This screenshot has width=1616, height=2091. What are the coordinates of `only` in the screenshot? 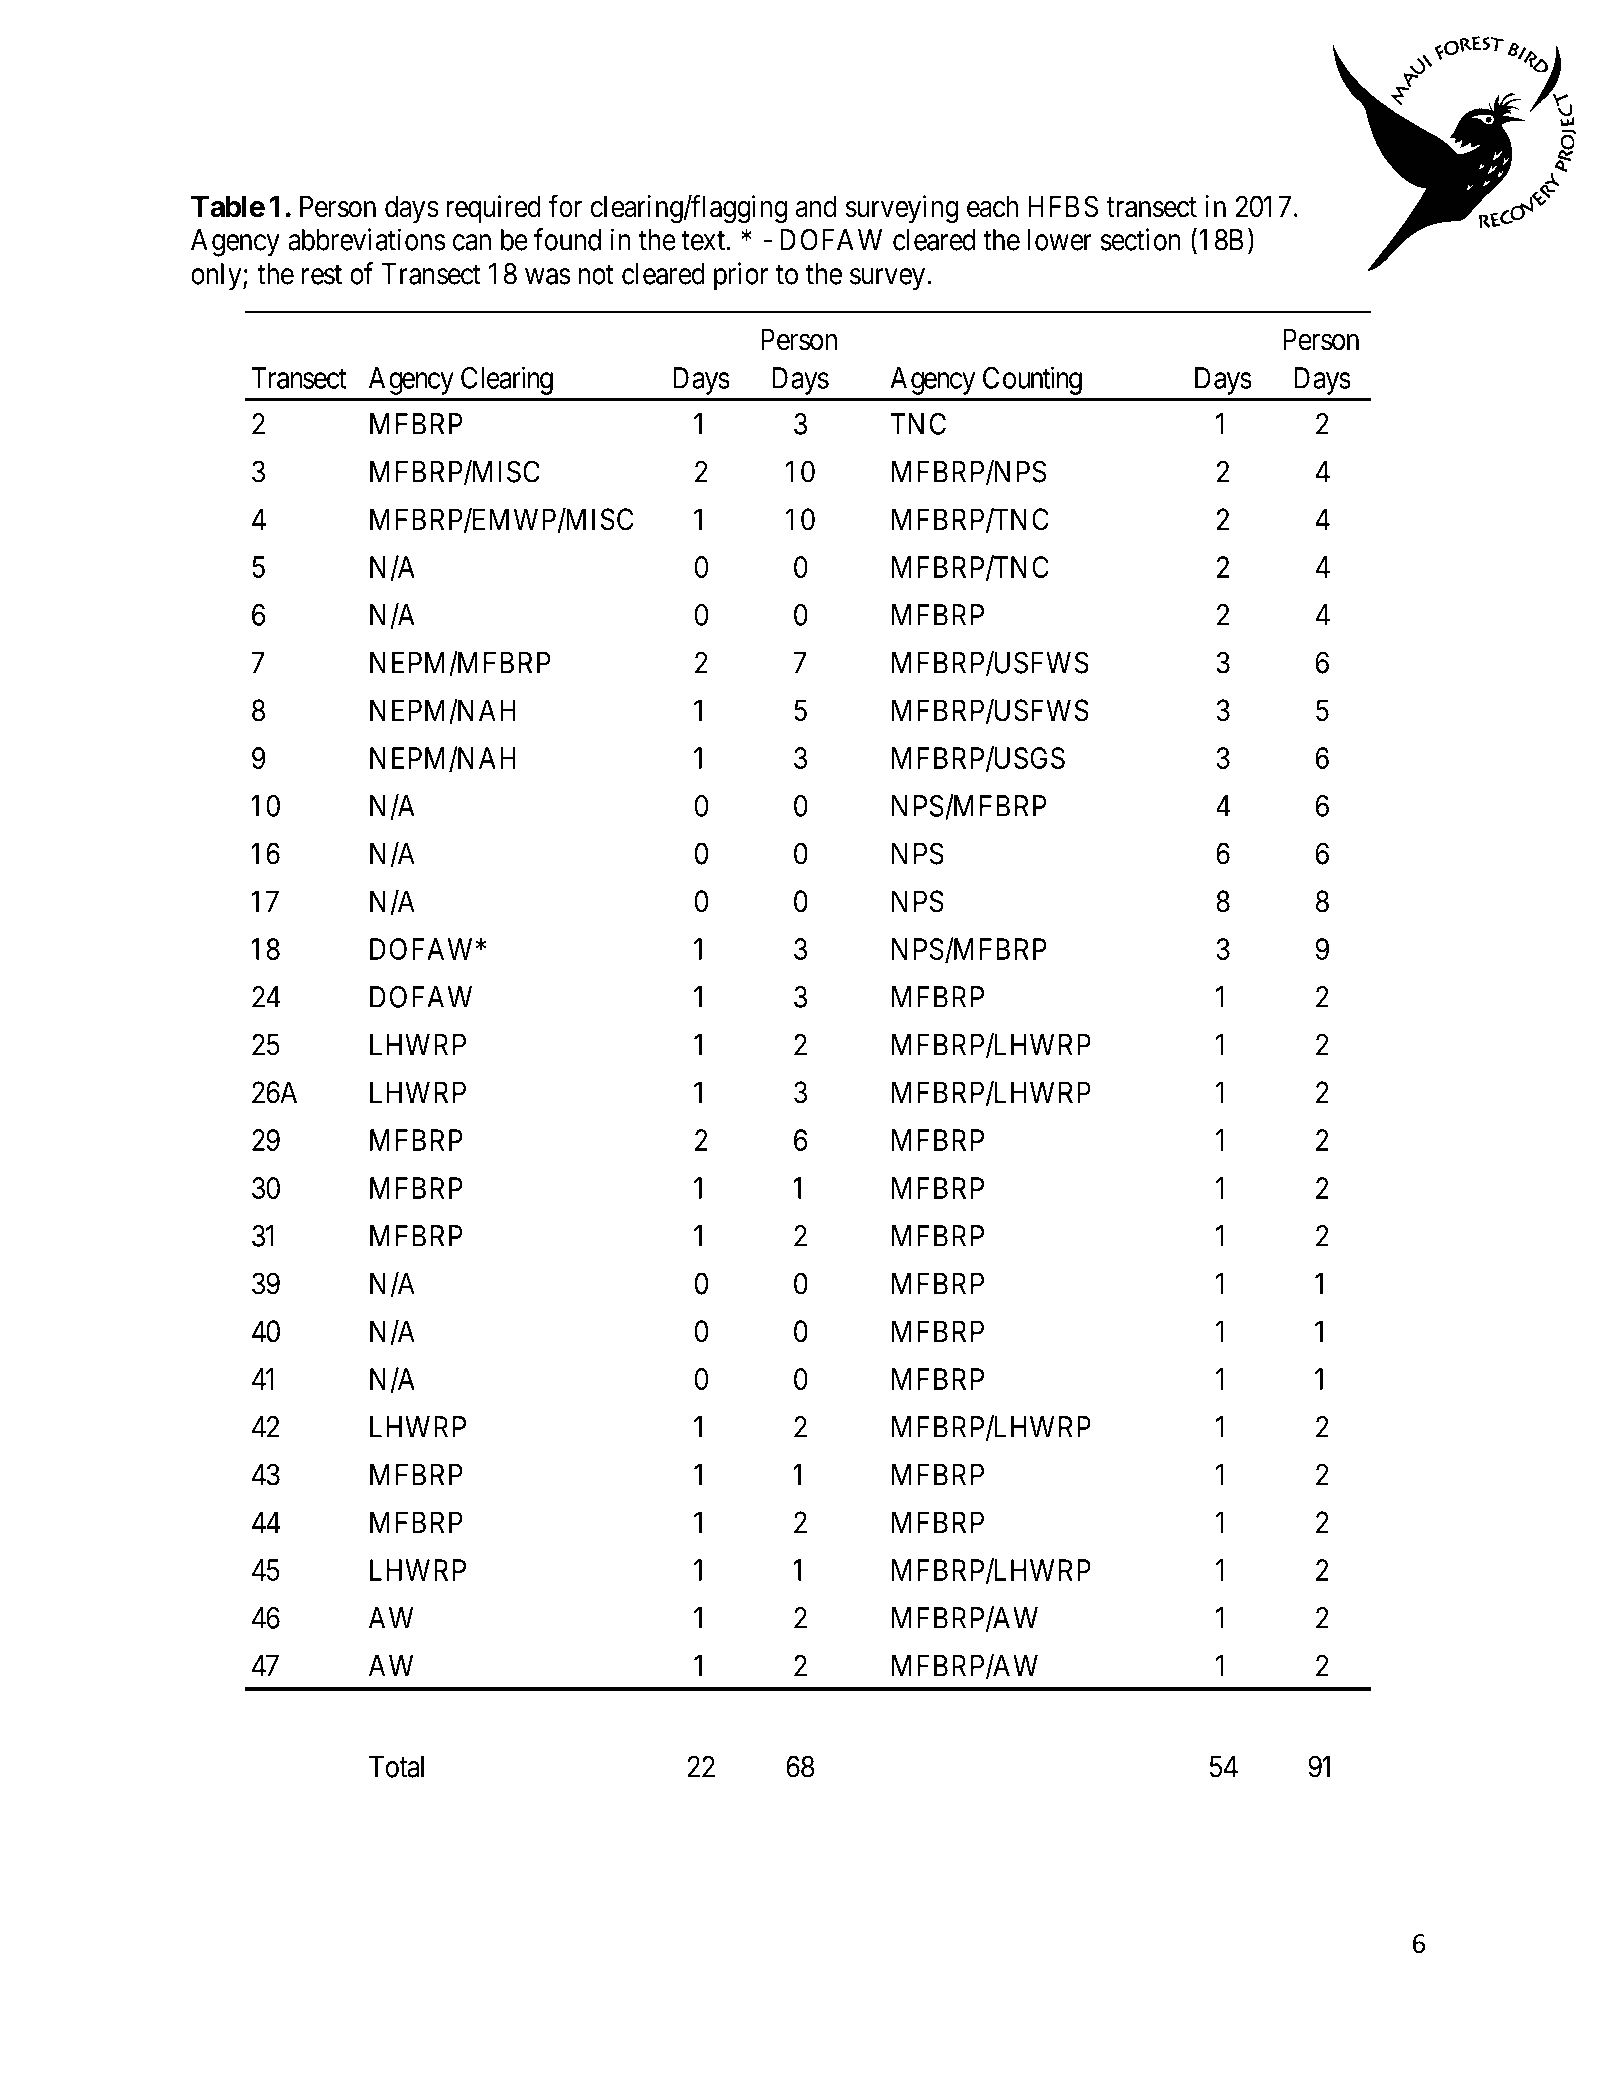 It's located at (217, 277).
